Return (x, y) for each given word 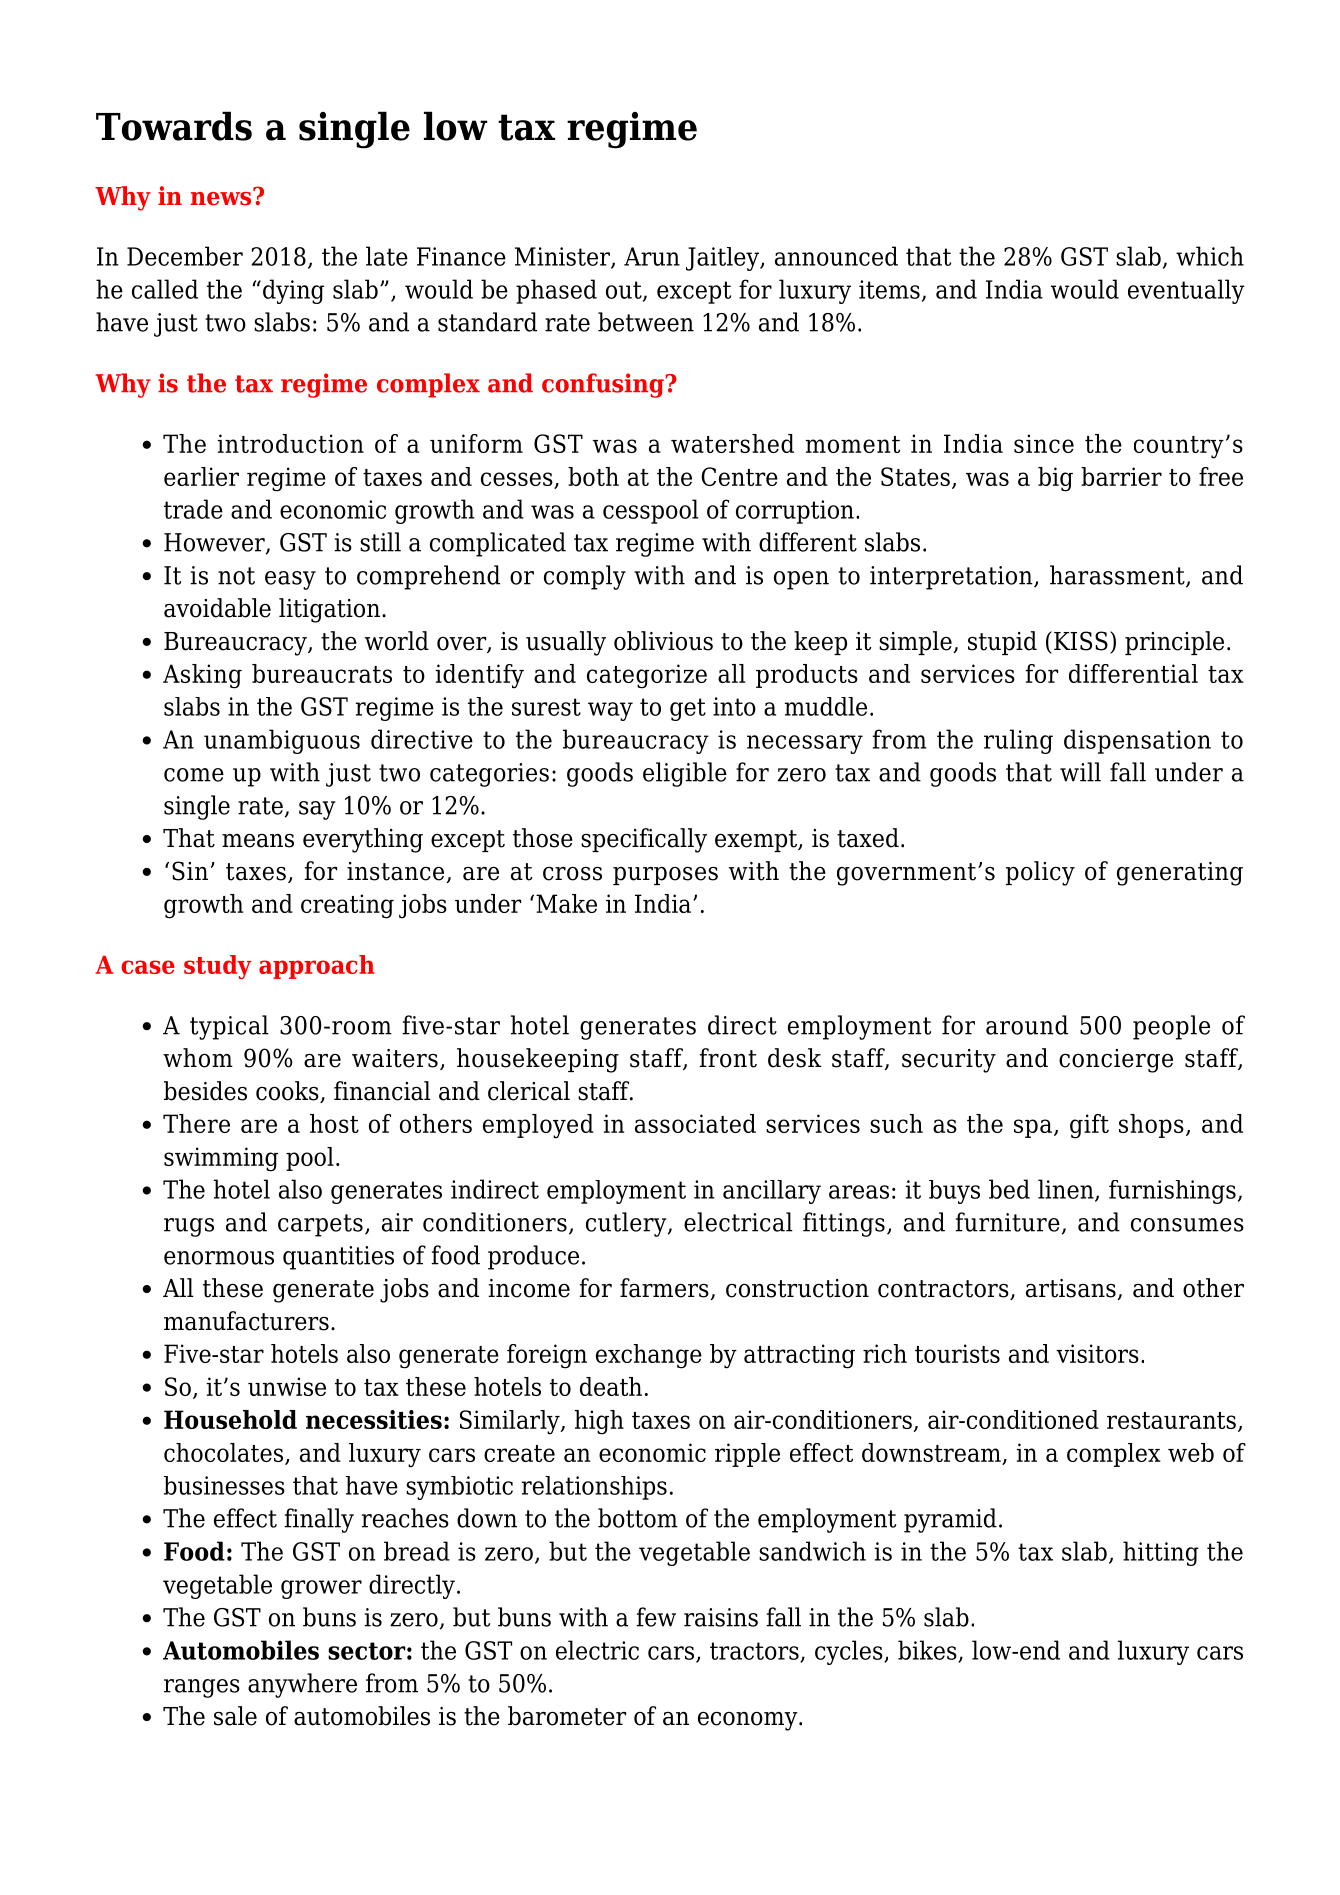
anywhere (302, 1685)
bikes (928, 1651)
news (222, 197)
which (1210, 256)
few (656, 1617)
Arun (652, 256)
